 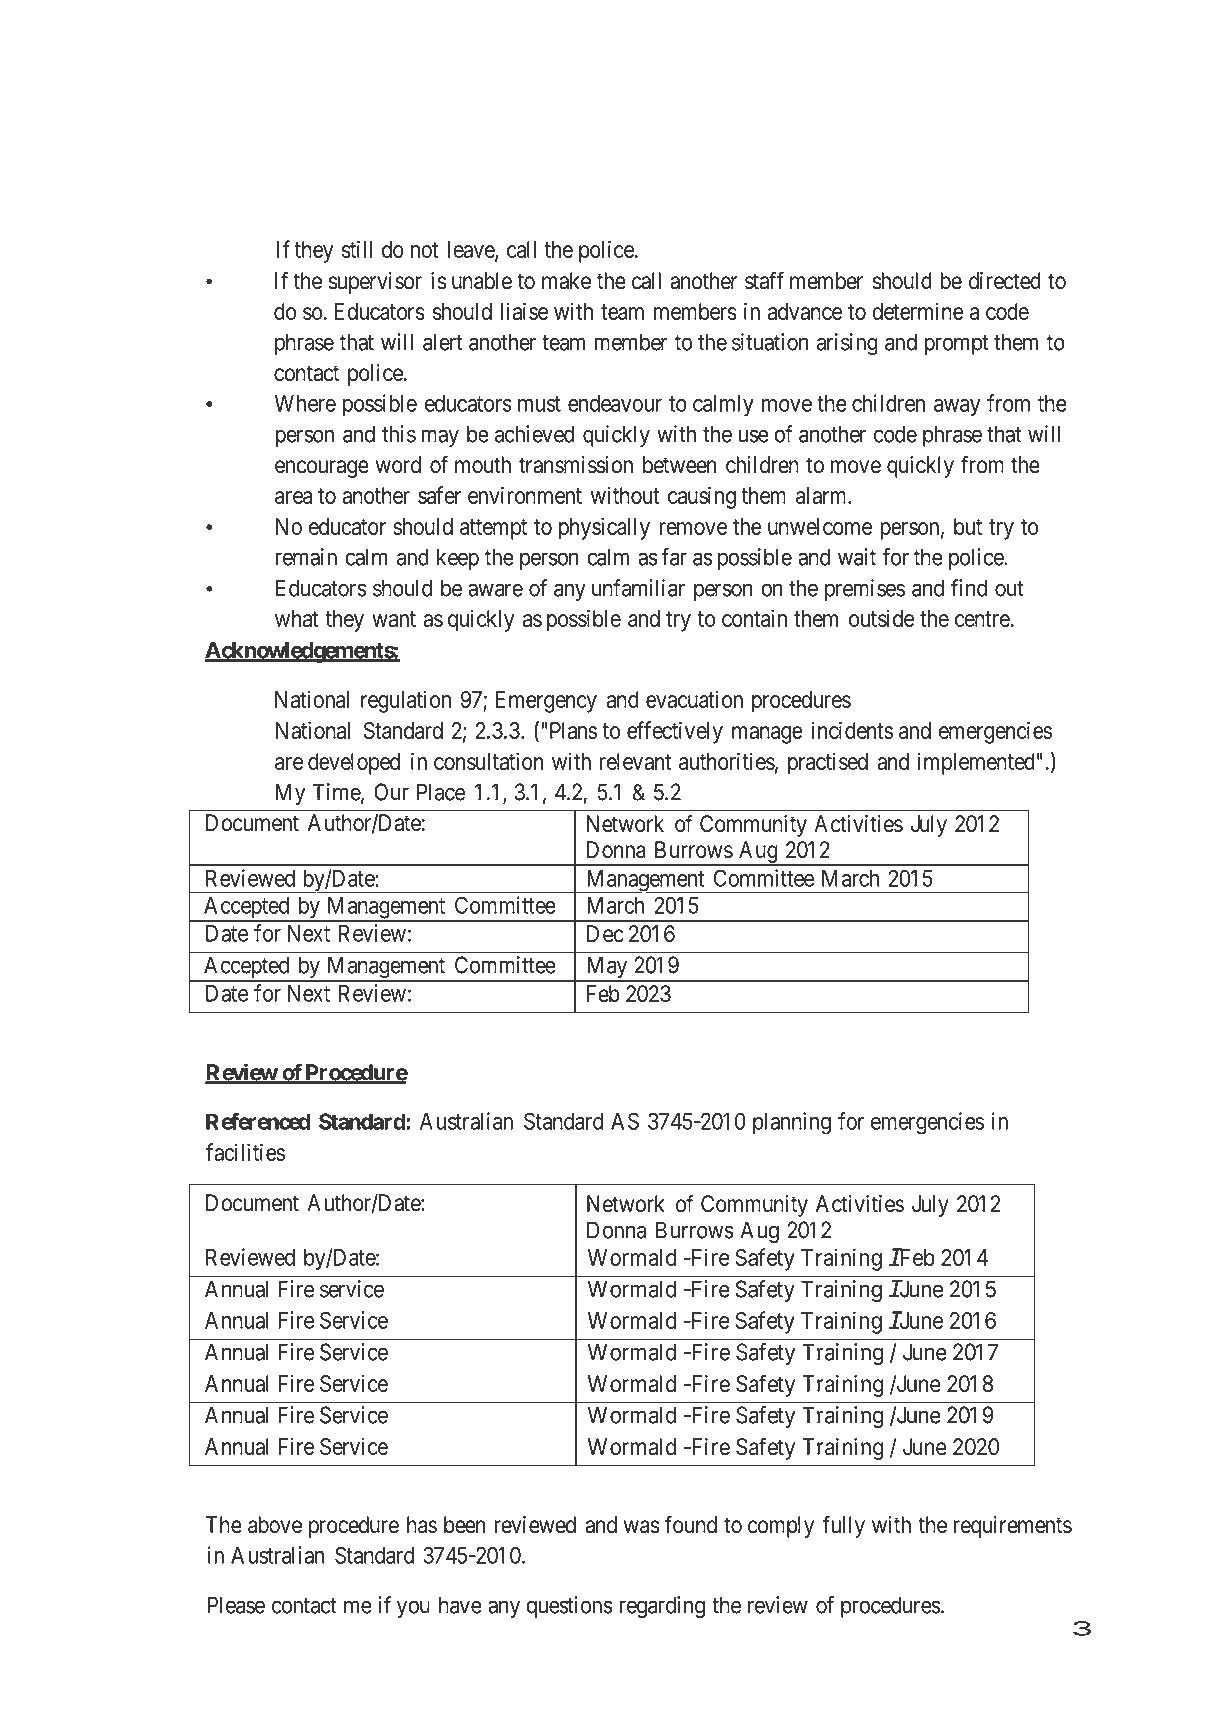 What do you see at coordinates (354, 764) in the screenshot?
I see `developed` at bounding box center [354, 764].
